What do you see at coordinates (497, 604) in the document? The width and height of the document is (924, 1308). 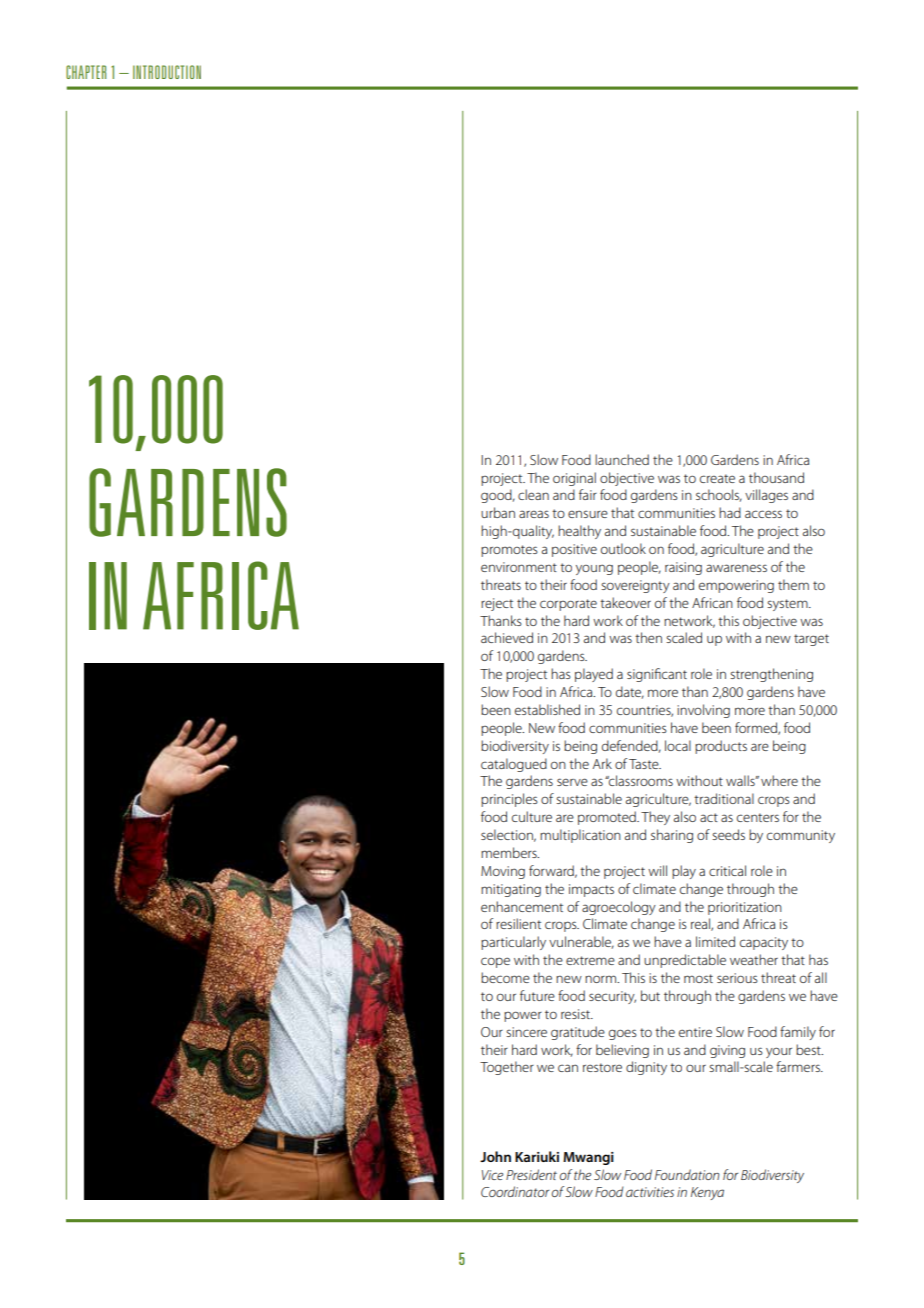 I see `reject` at bounding box center [497, 604].
